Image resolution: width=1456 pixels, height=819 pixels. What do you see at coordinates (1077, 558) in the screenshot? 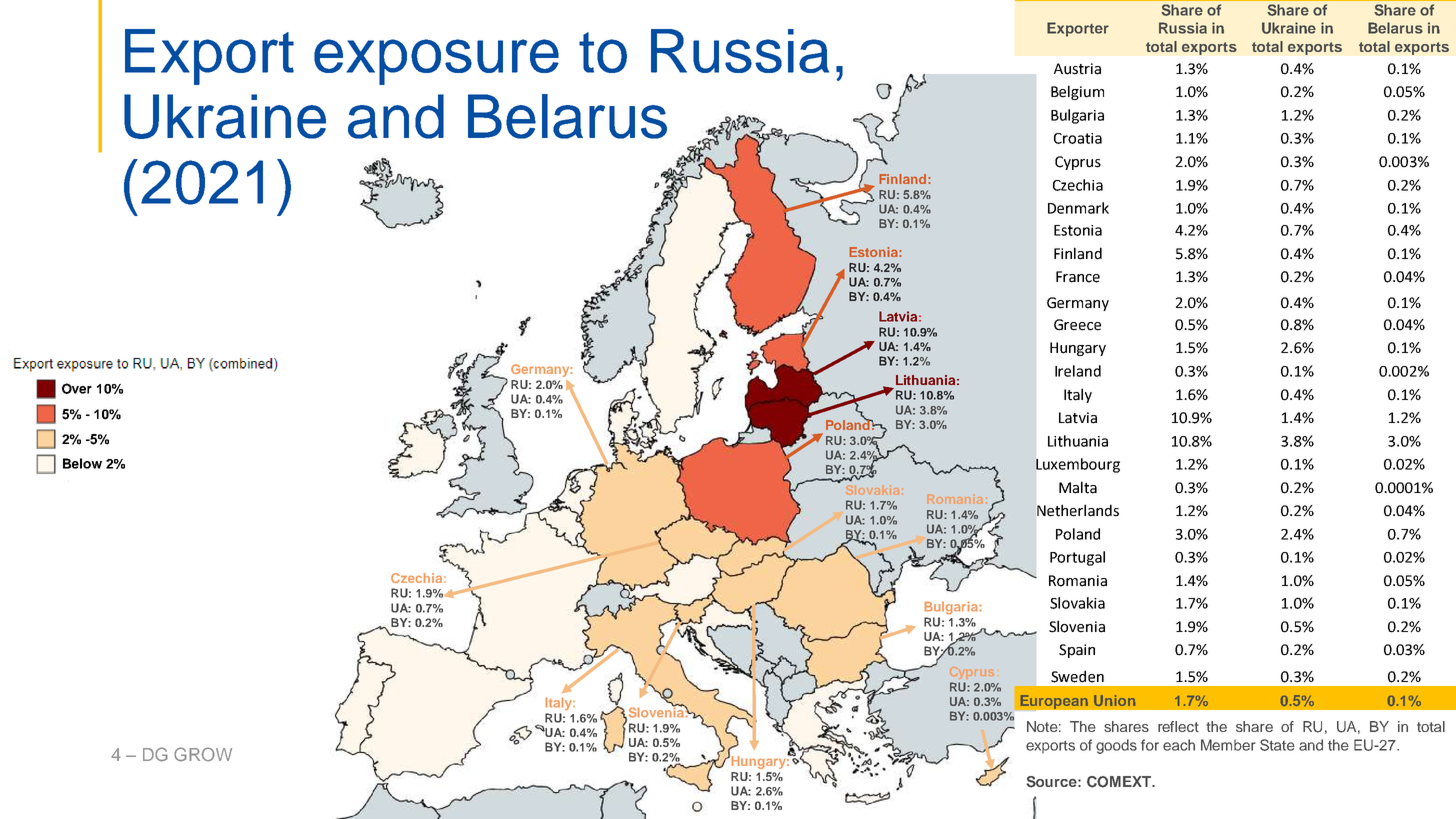
I see `Portugal` at bounding box center [1077, 558].
